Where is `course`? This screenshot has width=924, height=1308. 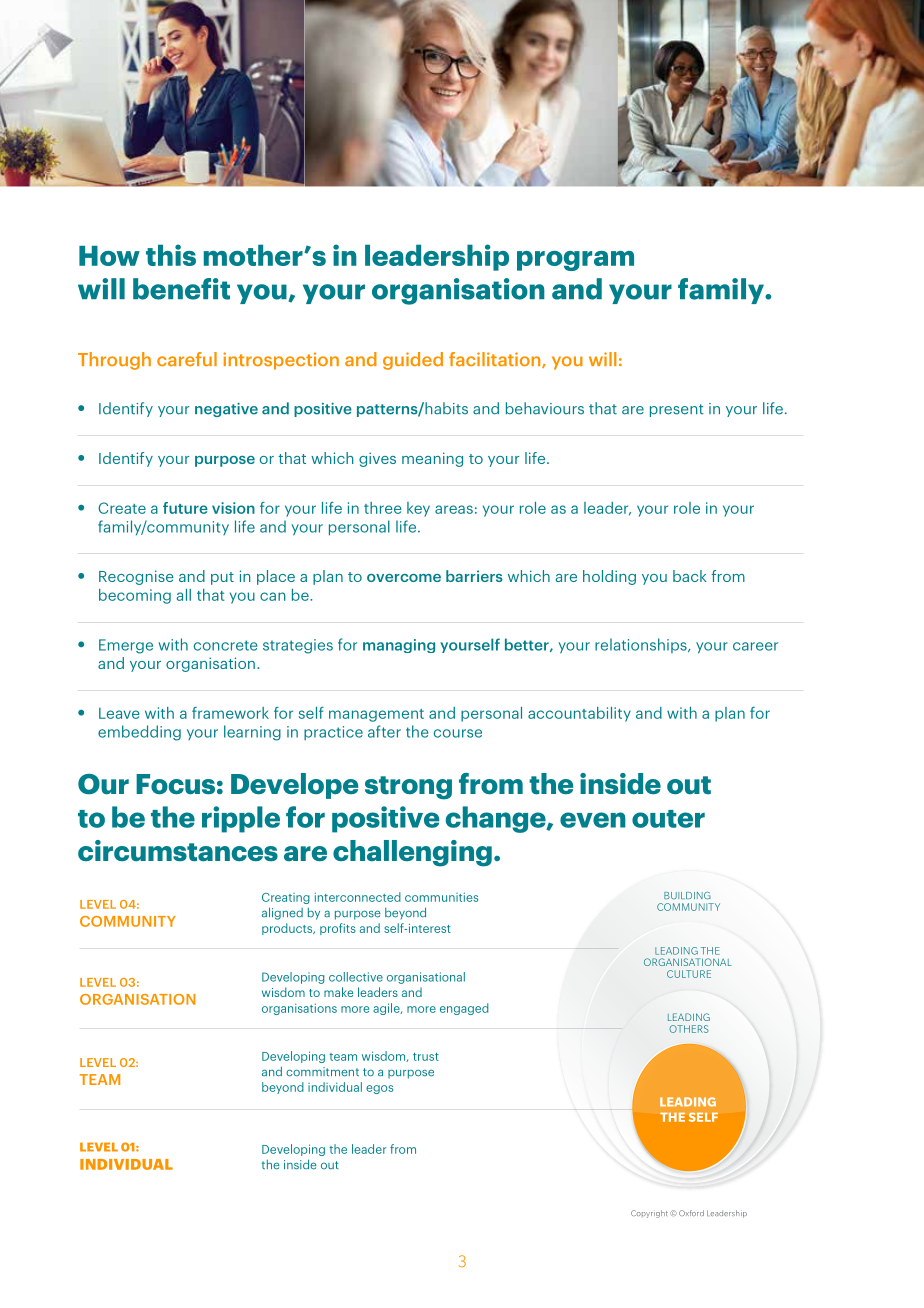
course is located at coordinates (458, 733).
